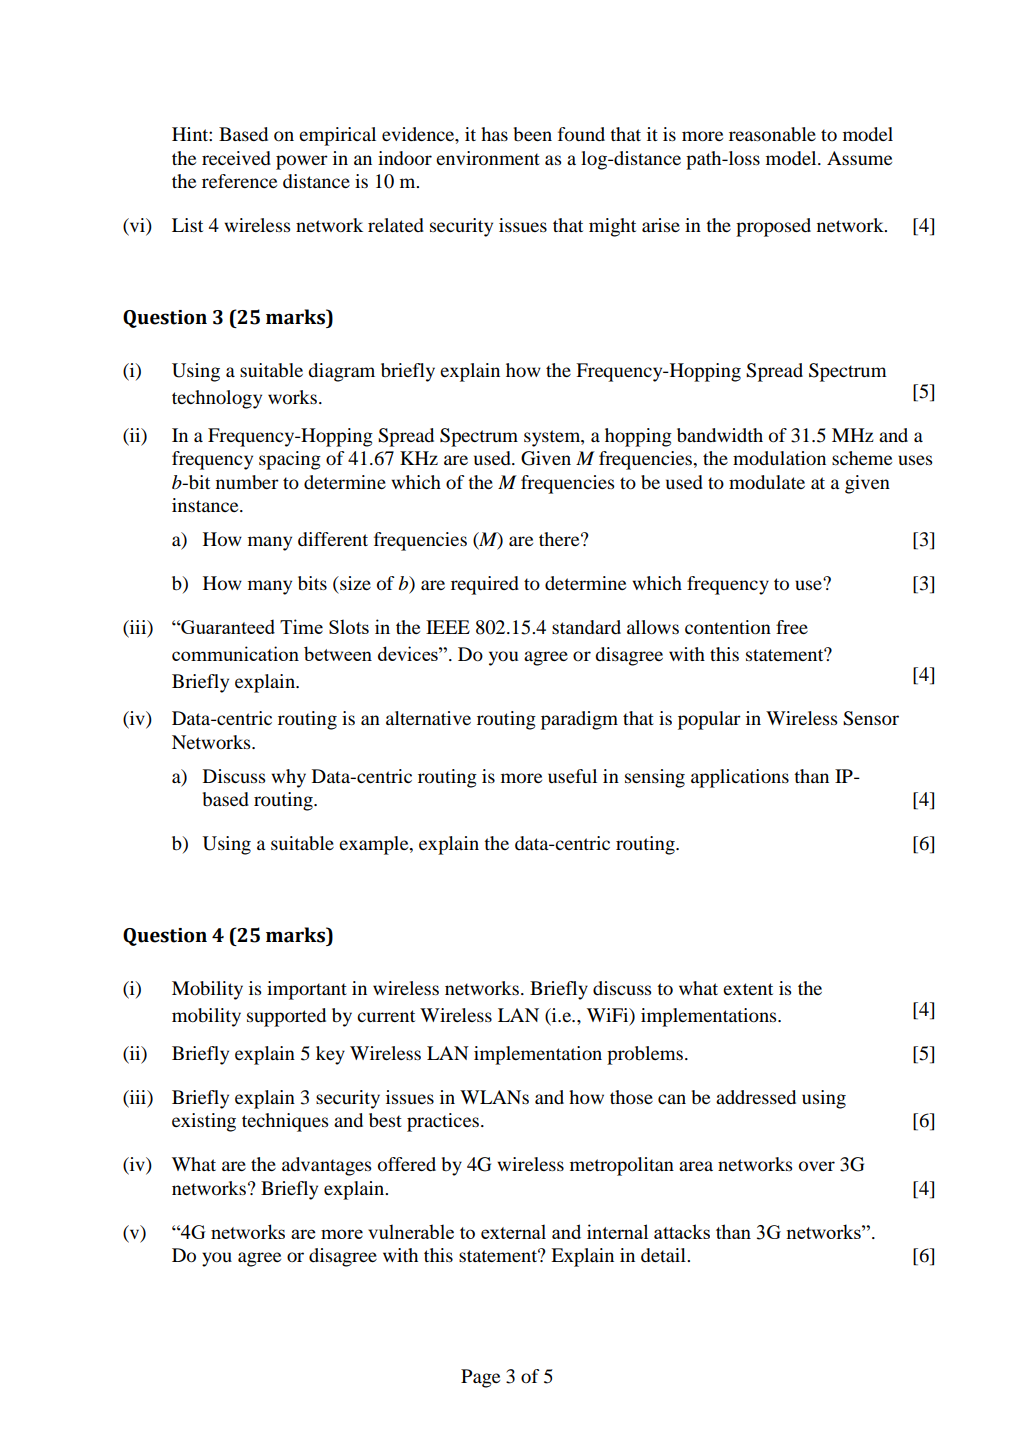 This screenshot has width=1015, height=1436. I want to click on free, so click(792, 627).
